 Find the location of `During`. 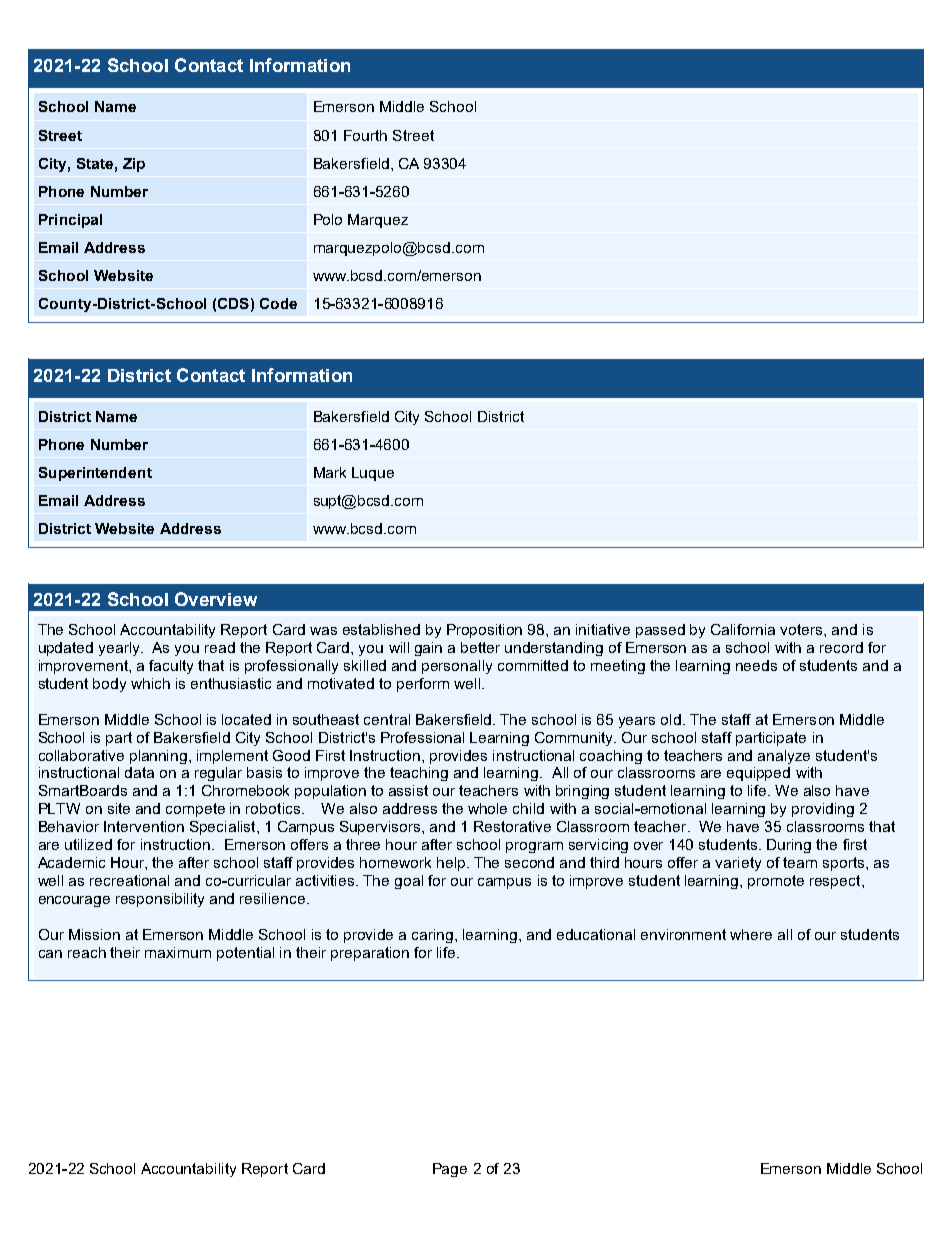

During is located at coordinates (789, 846).
